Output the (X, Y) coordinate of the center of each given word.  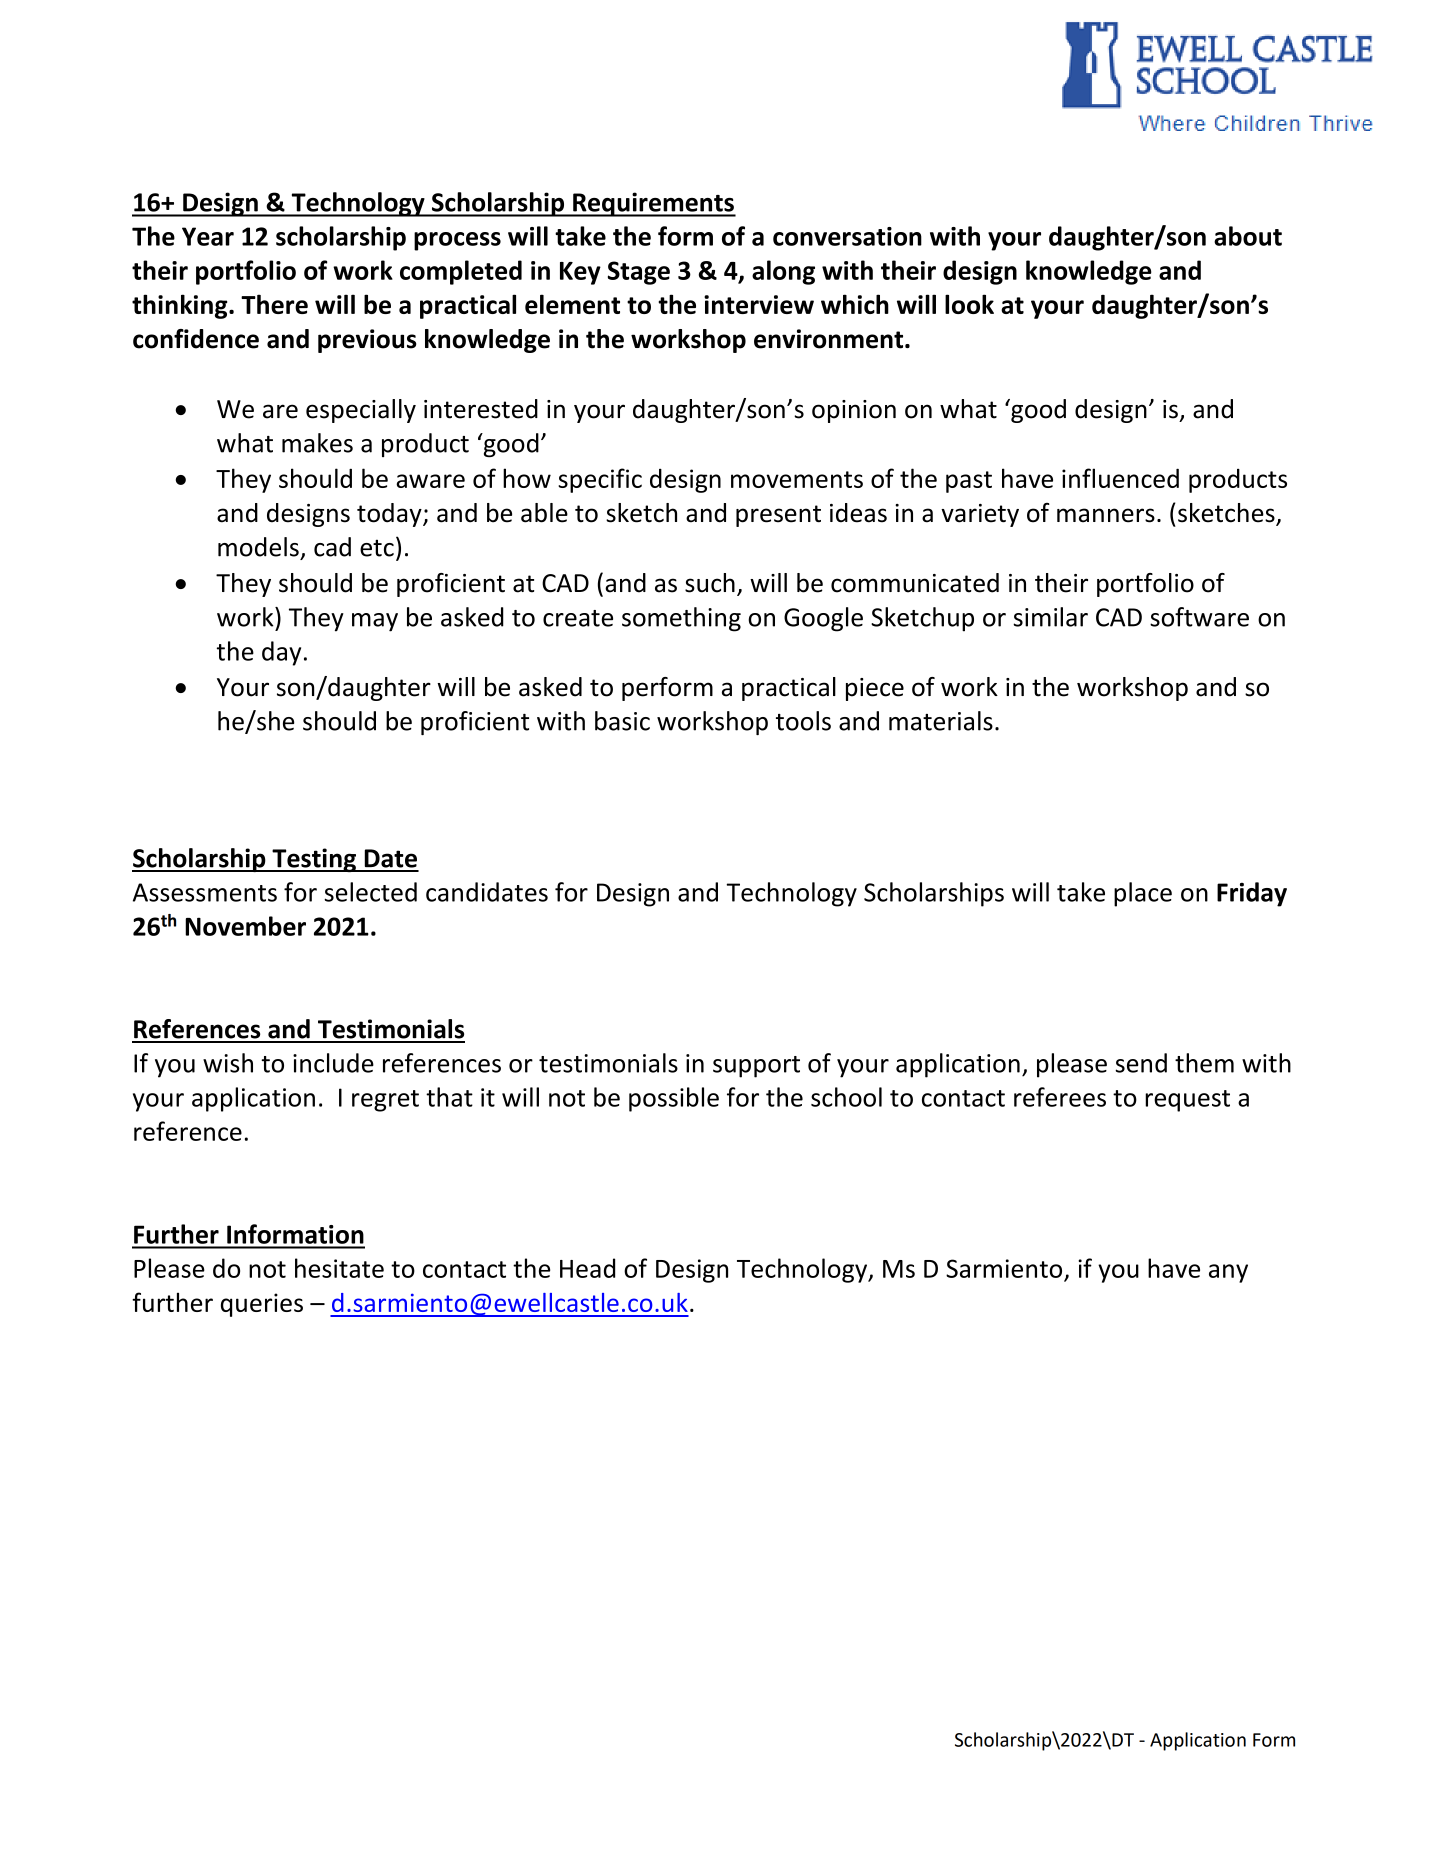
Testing (314, 860)
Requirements (653, 204)
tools (803, 721)
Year (208, 236)
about (1248, 236)
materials (941, 721)
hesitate (339, 1268)
